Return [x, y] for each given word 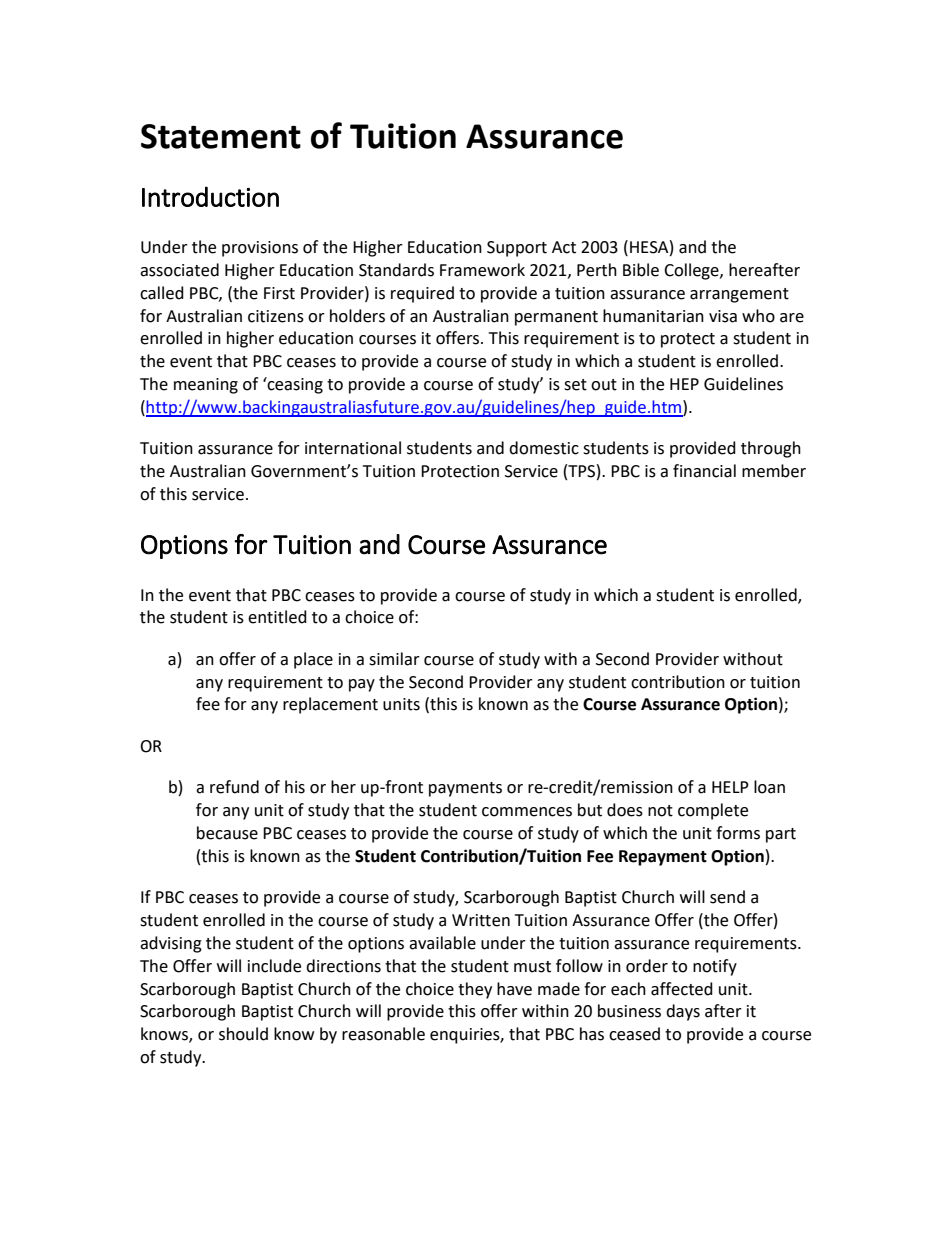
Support [517, 249]
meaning [206, 386]
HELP [730, 787]
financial [704, 471]
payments [465, 789]
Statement [221, 136]
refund [234, 787]
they [475, 990]
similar [394, 659]
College [692, 271]
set [575, 385]
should [243, 1034]
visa [723, 316]
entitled [277, 617]
